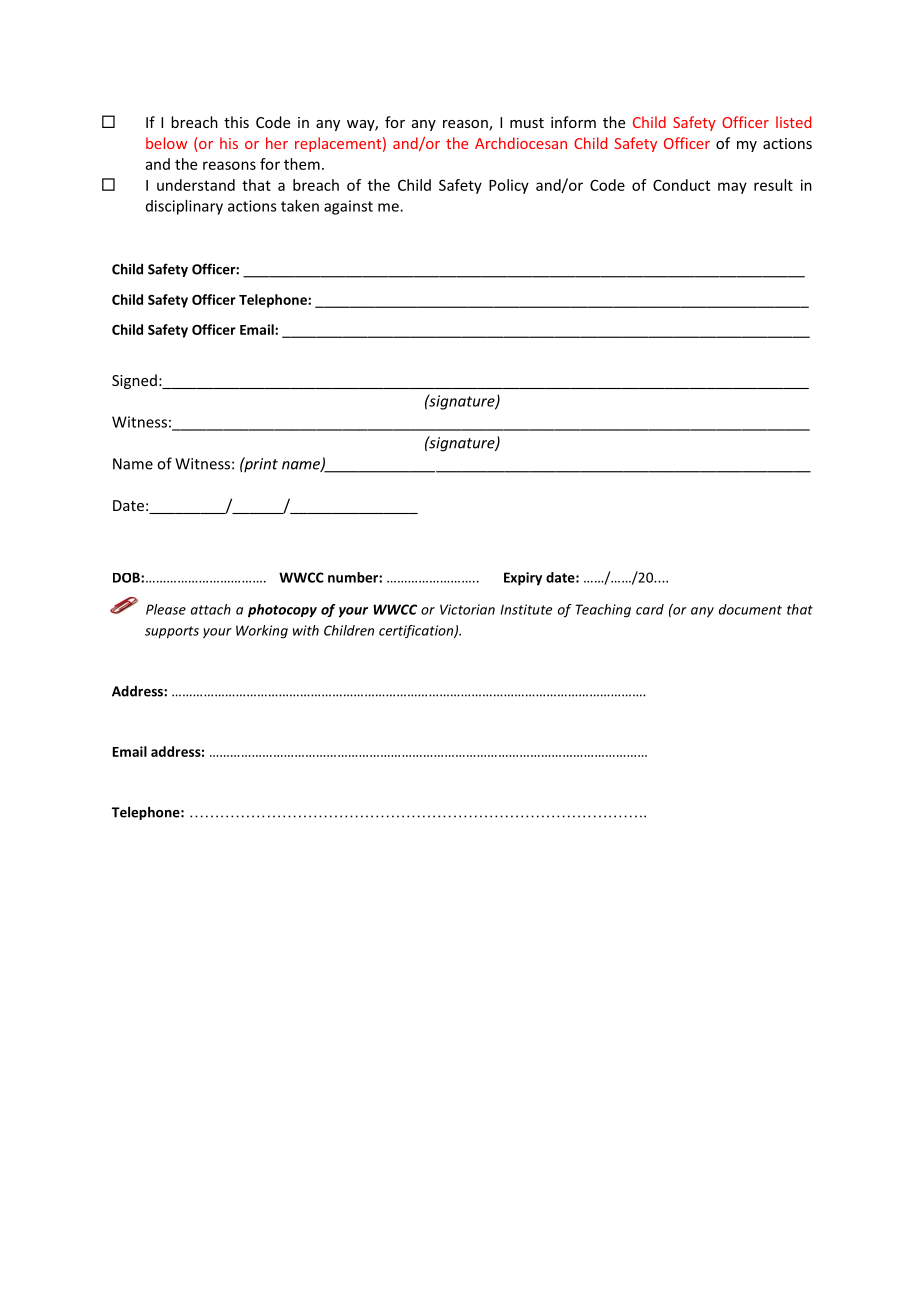 The height and width of the screenshot is (1308, 924). Describe the element at coordinates (166, 143) in the screenshot. I see `below` at that location.
